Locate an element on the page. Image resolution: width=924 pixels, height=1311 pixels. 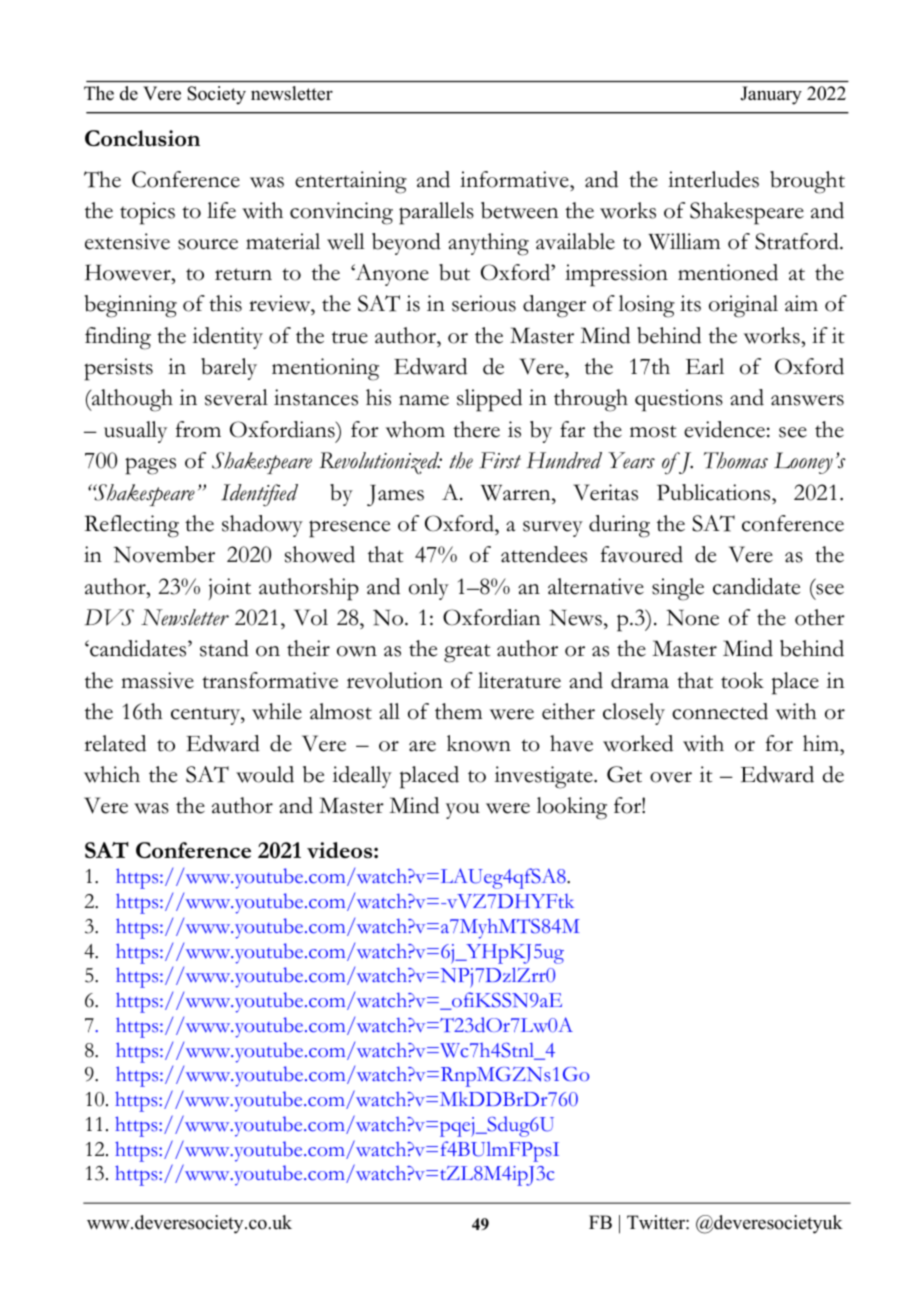
Conclusion is located at coordinates (142, 138).
